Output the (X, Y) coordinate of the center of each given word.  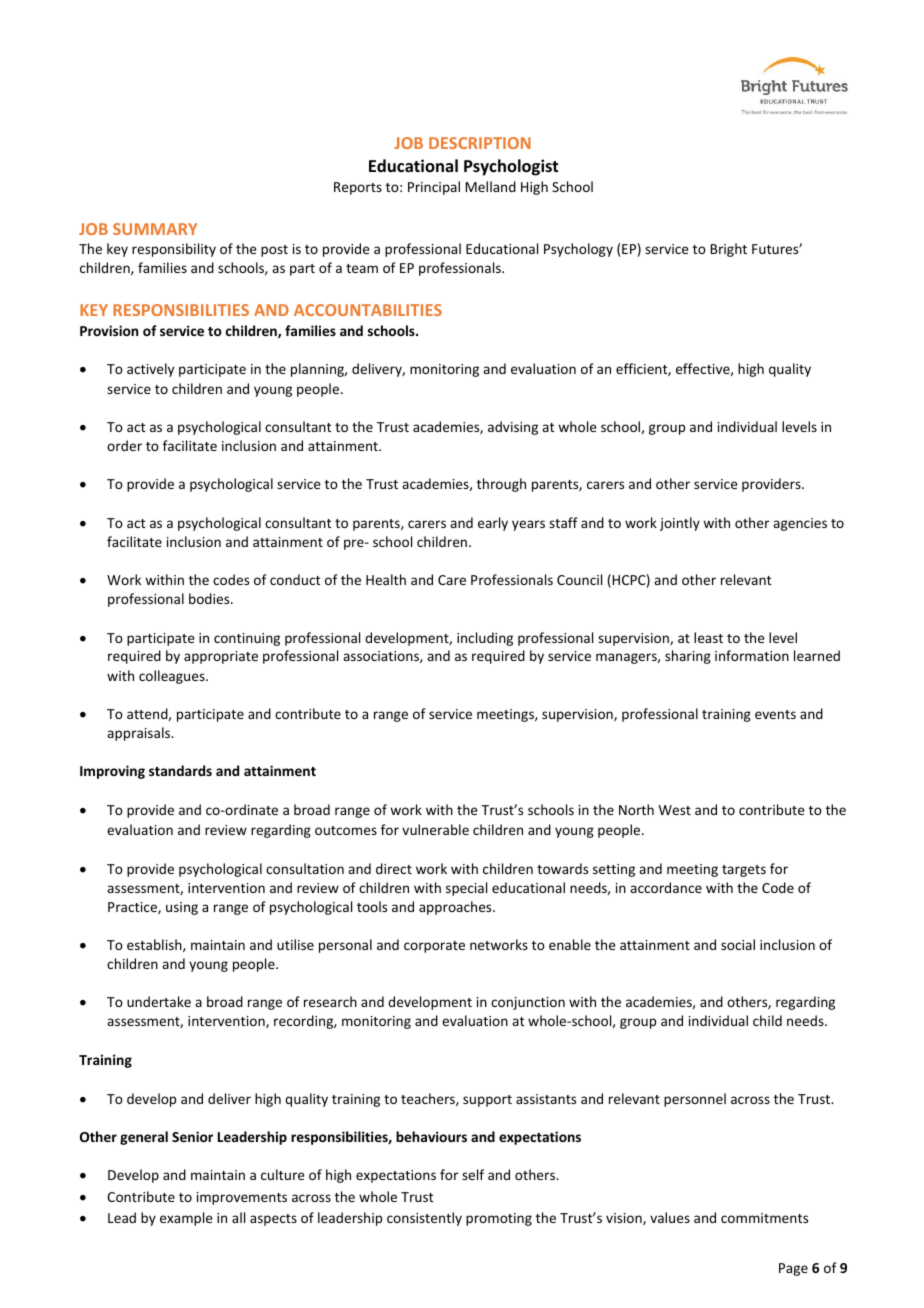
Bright (729, 250)
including (485, 639)
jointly (680, 524)
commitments (764, 1218)
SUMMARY (155, 229)
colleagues (173, 677)
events (775, 714)
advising (513, 428)
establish (155, 945)
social (738, 944)
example (186, 1219)
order (124, 445)
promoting (499, 1219)
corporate (434, 947)
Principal (434, 188)
